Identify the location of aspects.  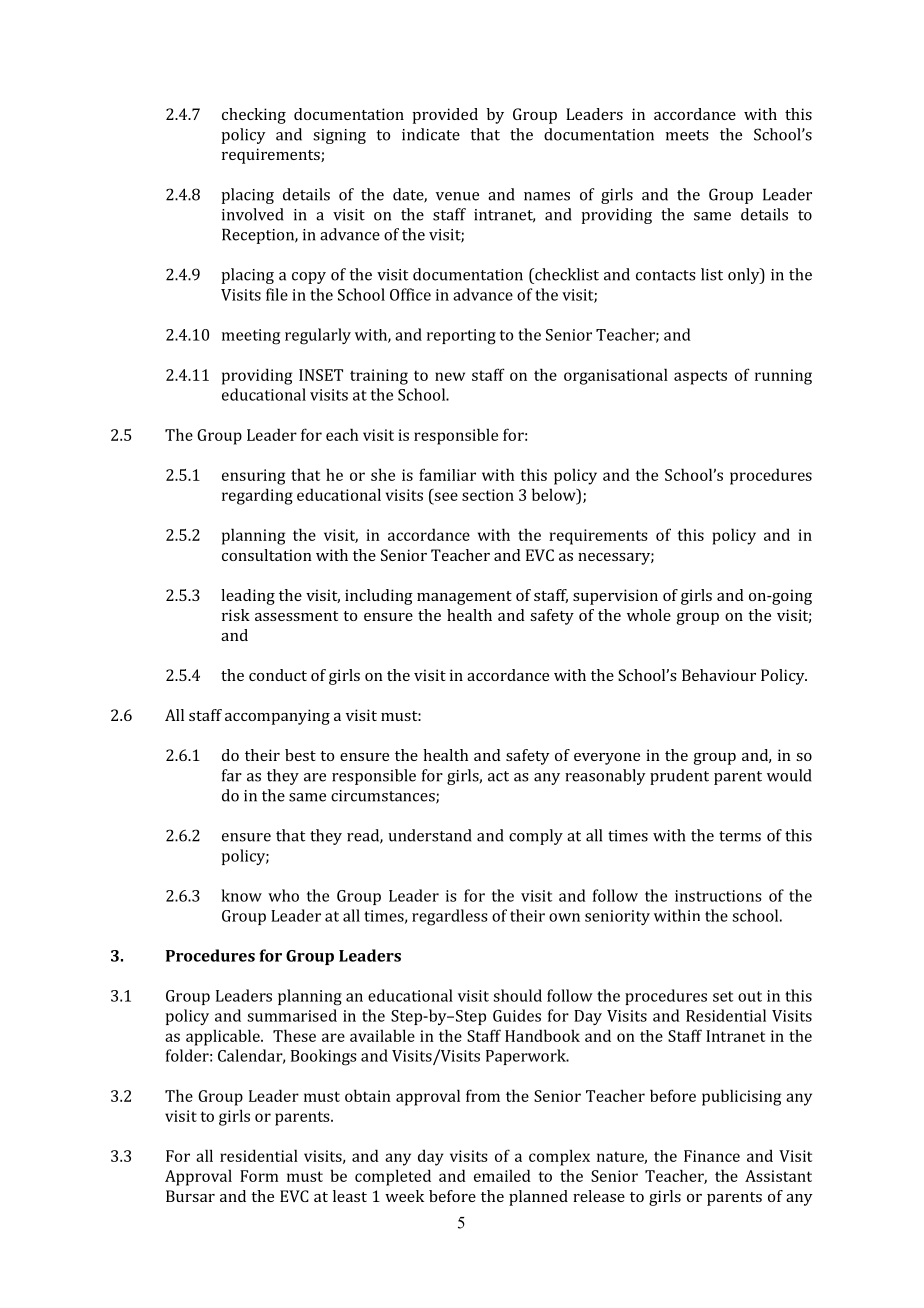
(700, 377).
